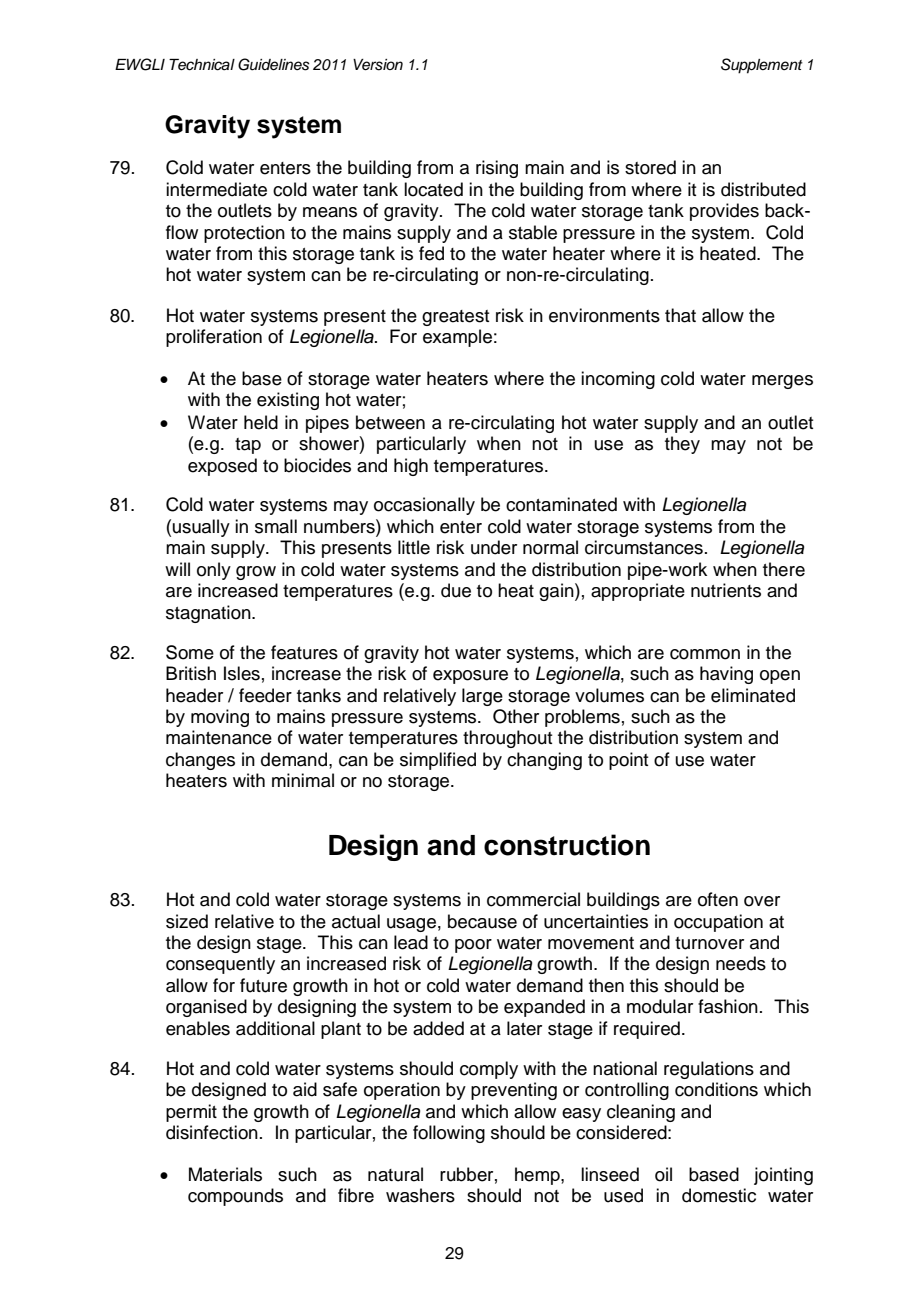 The height and width of the screenshot is (1308, 924). I want to click on that, so click(680, 315).
